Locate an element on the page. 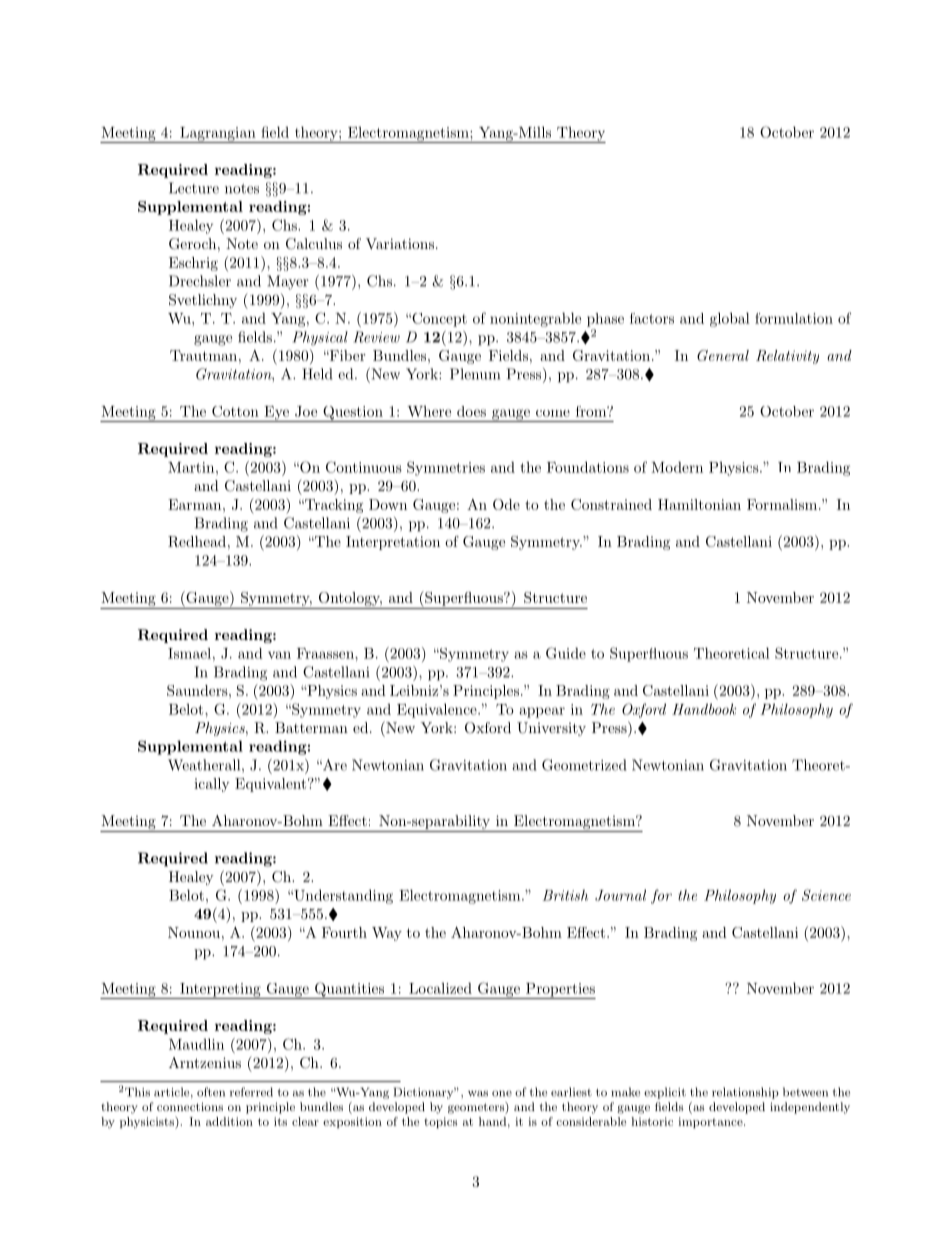  often is located at coordinates (211, 1092).
